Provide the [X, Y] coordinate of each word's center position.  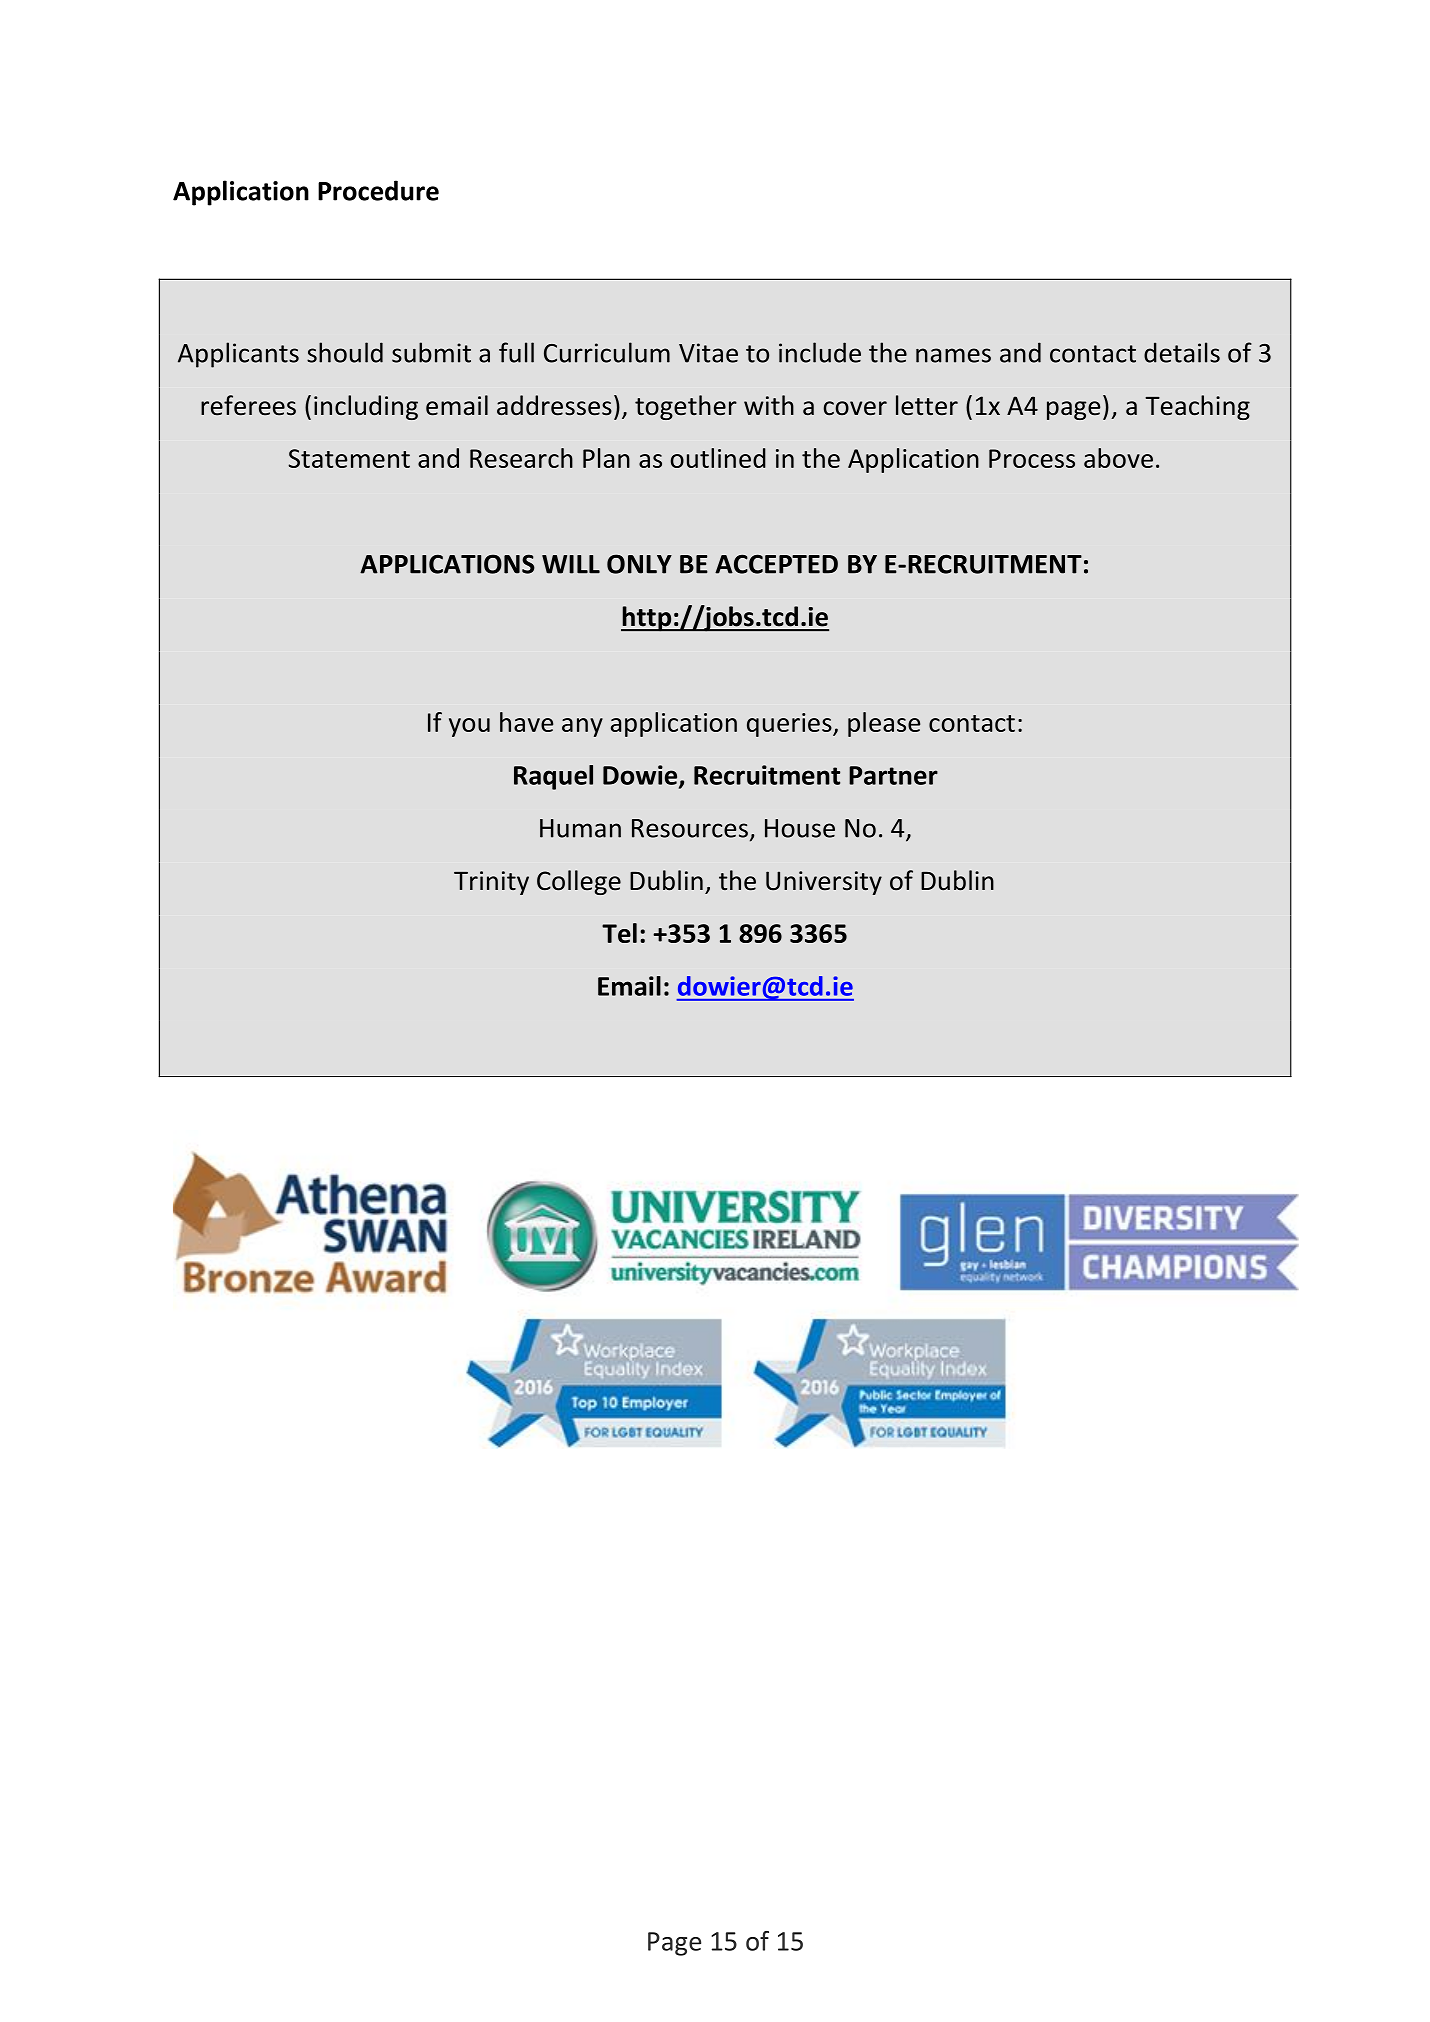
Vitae [708, 353]
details [1182, 352]
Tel [619, 933]
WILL [571, 564]
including [366, 407]
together [686, 407]
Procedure [378, 190]
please [884, 724]
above [1118, 458]
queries [790, 725]
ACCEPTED [776, 564]
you [469, 727]
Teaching [1197, 407]
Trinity [491, 883]
